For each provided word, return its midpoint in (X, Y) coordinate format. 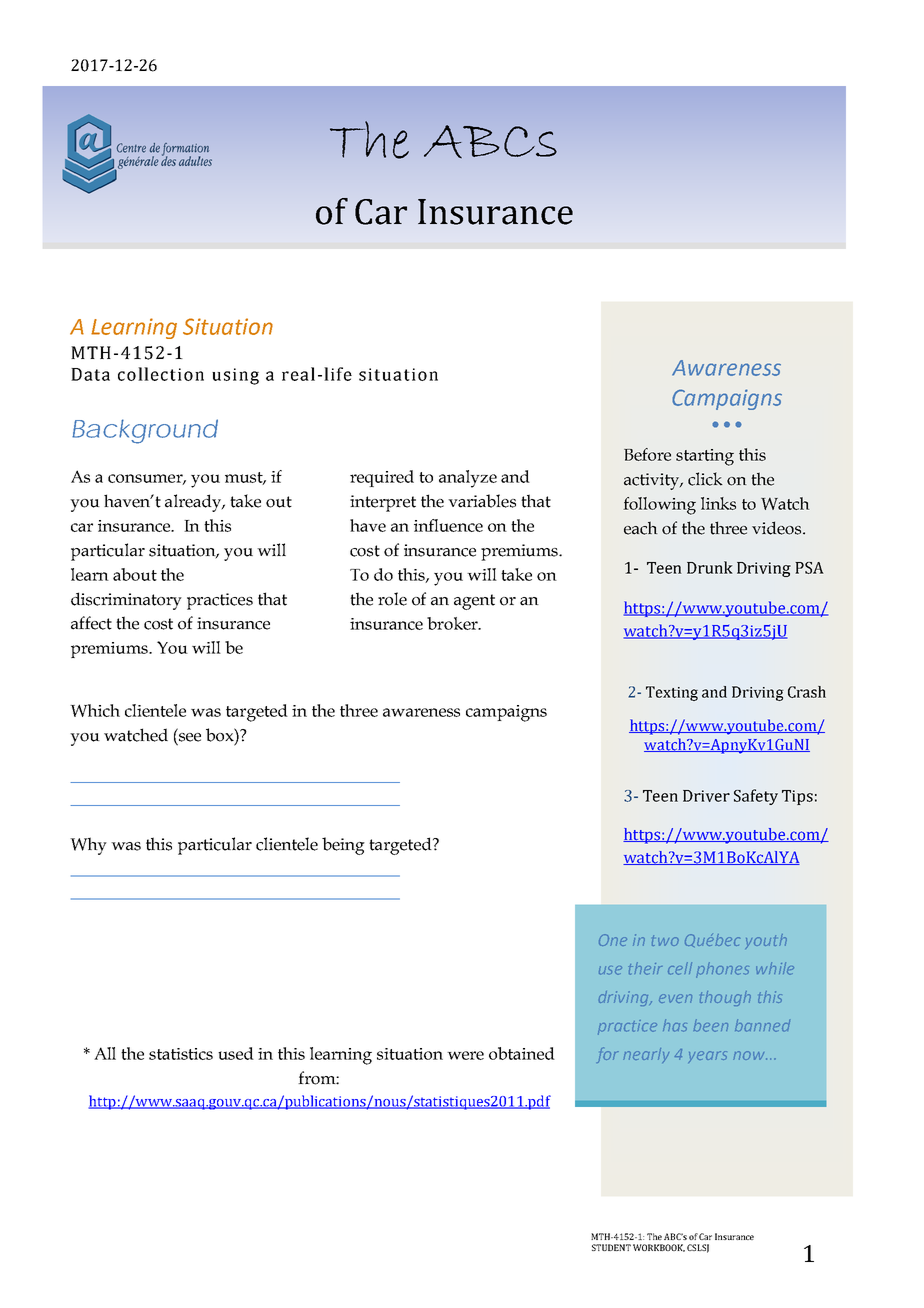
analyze (468, 479)
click (705, 479)
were (465, 1055)
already (194, 503)
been (711, 1025)
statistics (181, 1054)
